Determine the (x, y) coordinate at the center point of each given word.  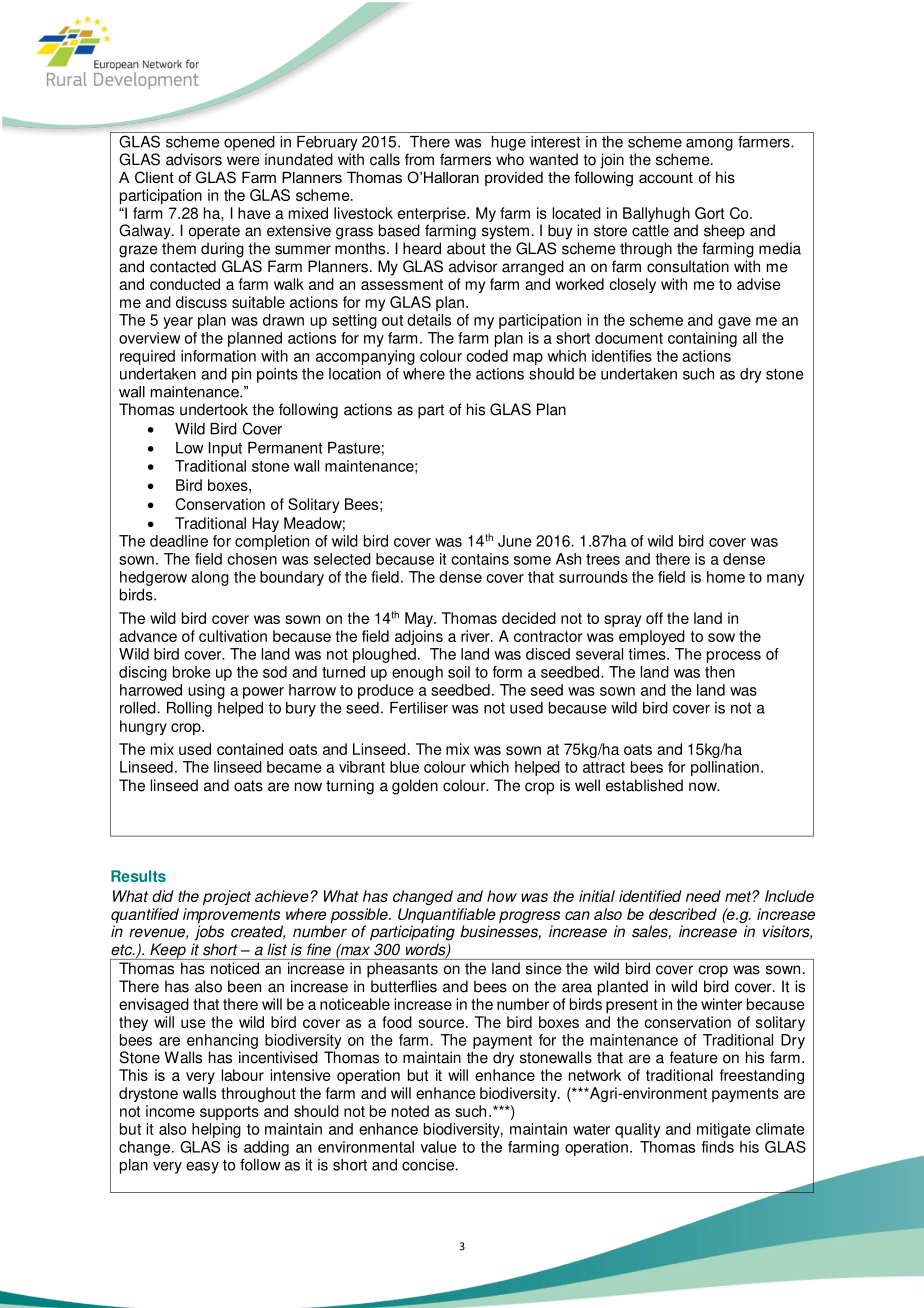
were (243, 161)
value (439, 1147)
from (419, 159)
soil (459, 672)
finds (718, 1147)
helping (216, 1130)
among (709, 145)
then (720, 672)
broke (192, 672)
